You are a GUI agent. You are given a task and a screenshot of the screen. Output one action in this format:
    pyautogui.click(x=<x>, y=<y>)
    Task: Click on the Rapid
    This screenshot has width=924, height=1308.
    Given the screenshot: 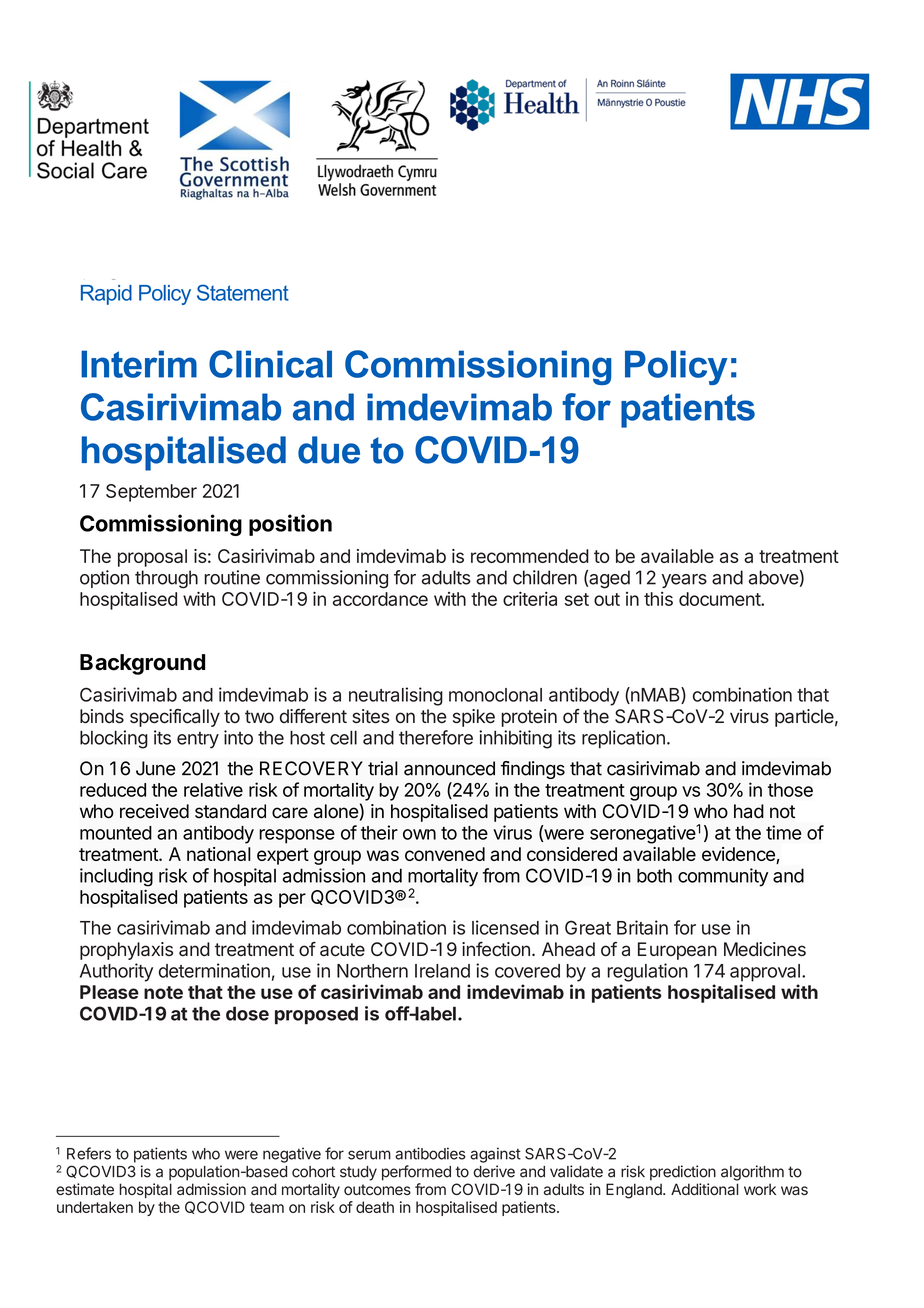 What is the action you would take?
    pyautogui.click(x=106, y=295)
